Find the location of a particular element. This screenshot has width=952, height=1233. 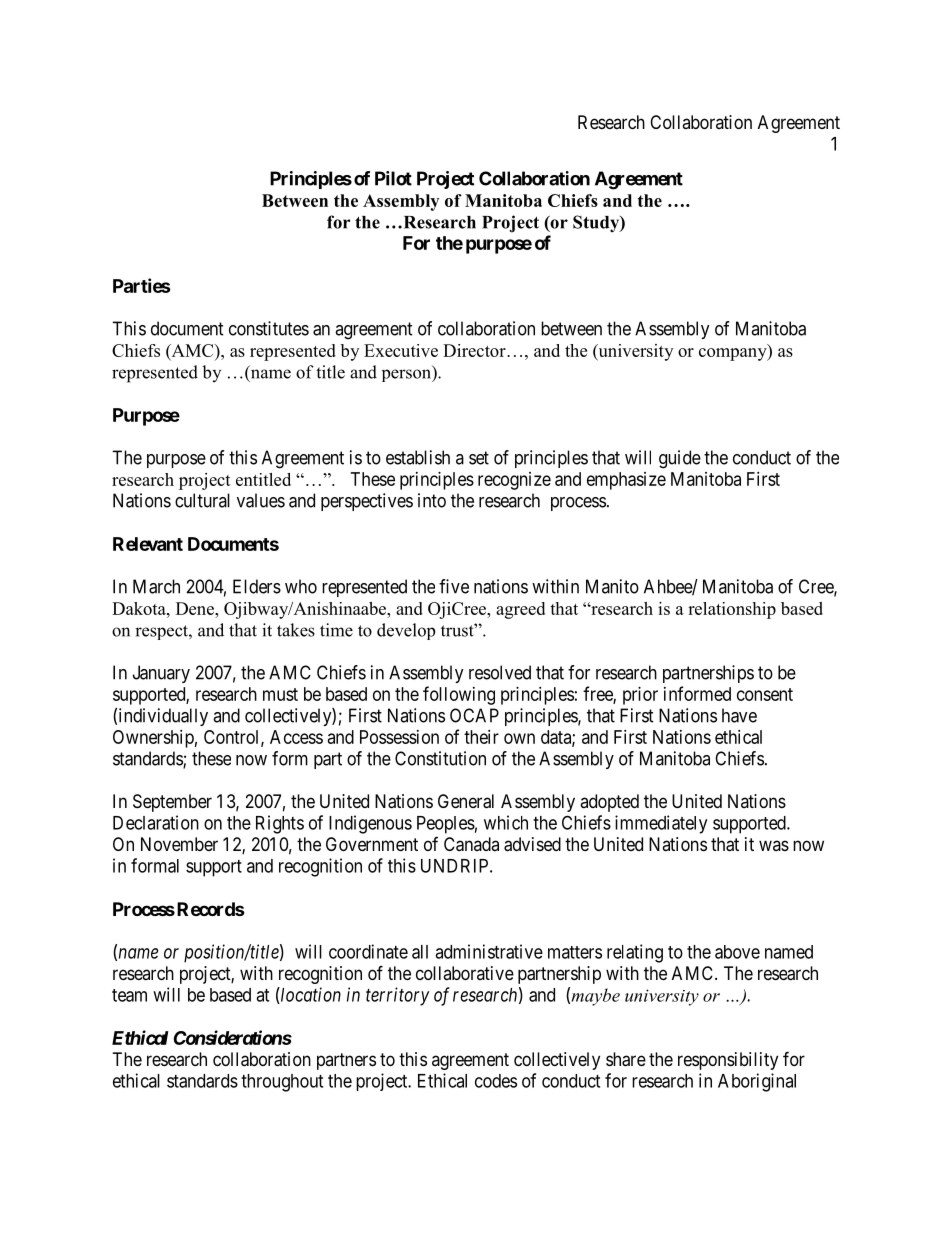

guide is located at coordinates (680, 459).
